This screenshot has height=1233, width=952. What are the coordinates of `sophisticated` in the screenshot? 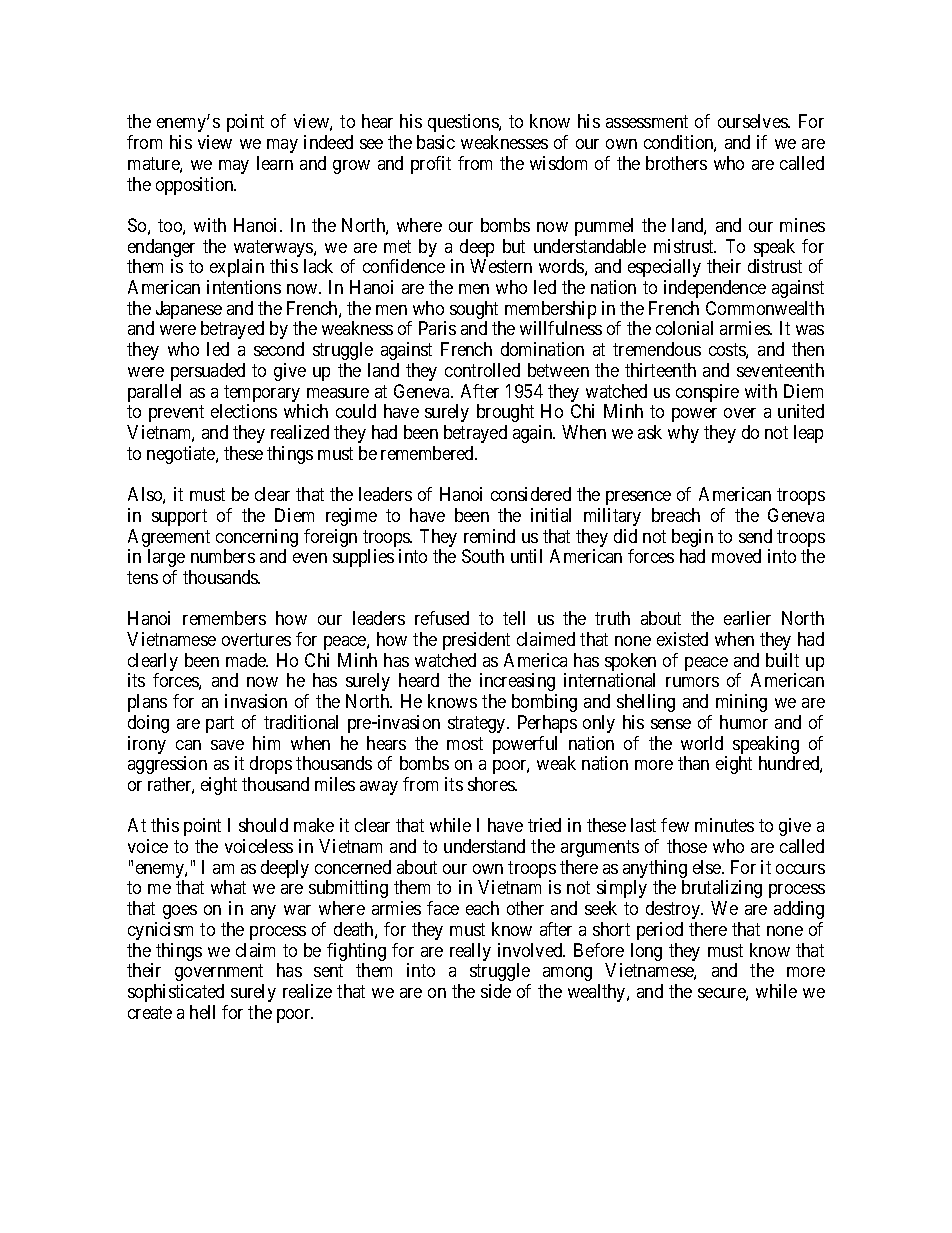 It's located at (176, 993).
